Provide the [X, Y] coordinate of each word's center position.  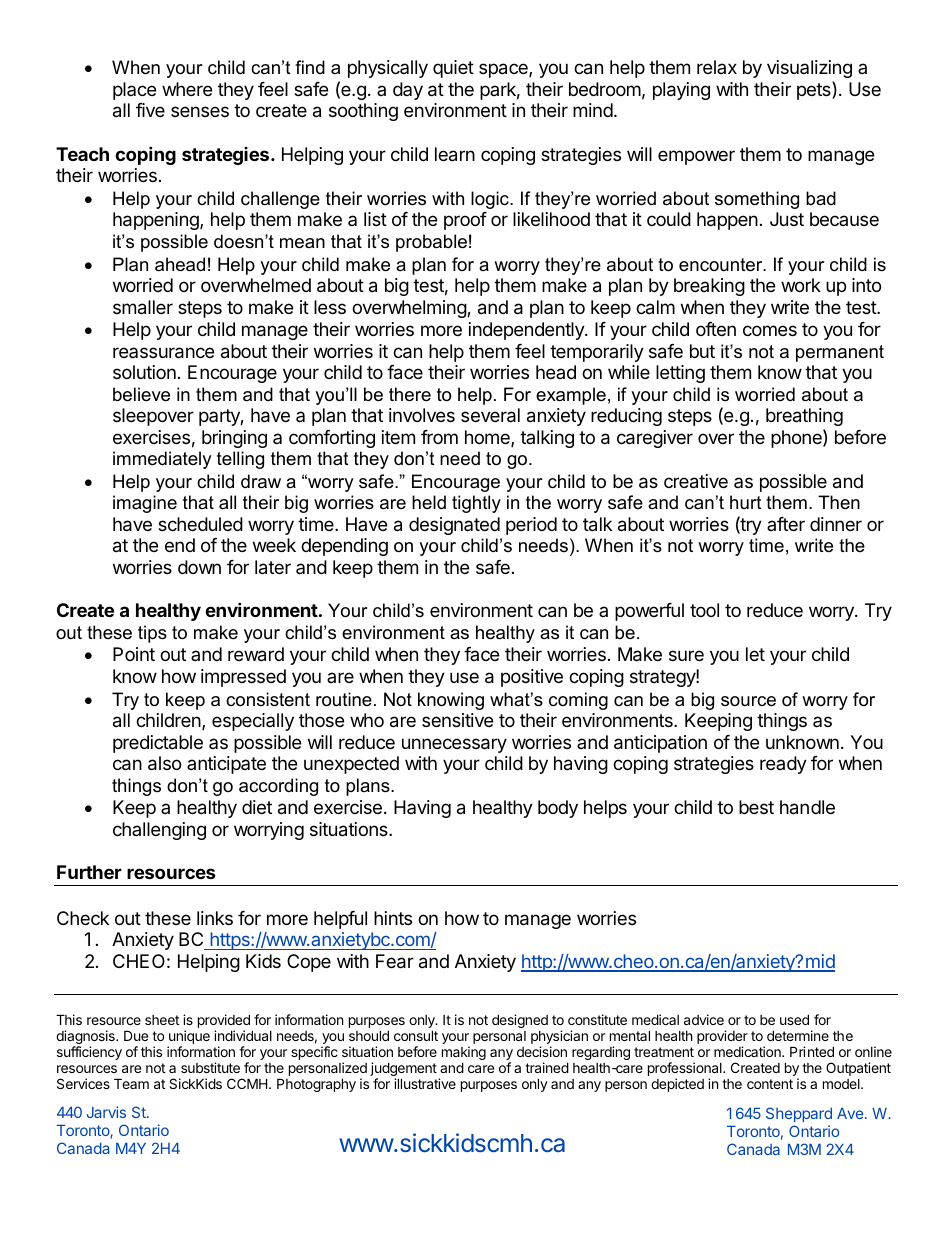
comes [770, 330]
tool [704, 610]
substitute [210, 1067]
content [770, 1084]
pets [815, 90]
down [199, 567]
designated [454, 526]
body [558, 809]
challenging [159, 831]
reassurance [163, 353]
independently [527, 331]
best [756, 807]
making [464, 1054]
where [187, 89]
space [504, 70]
